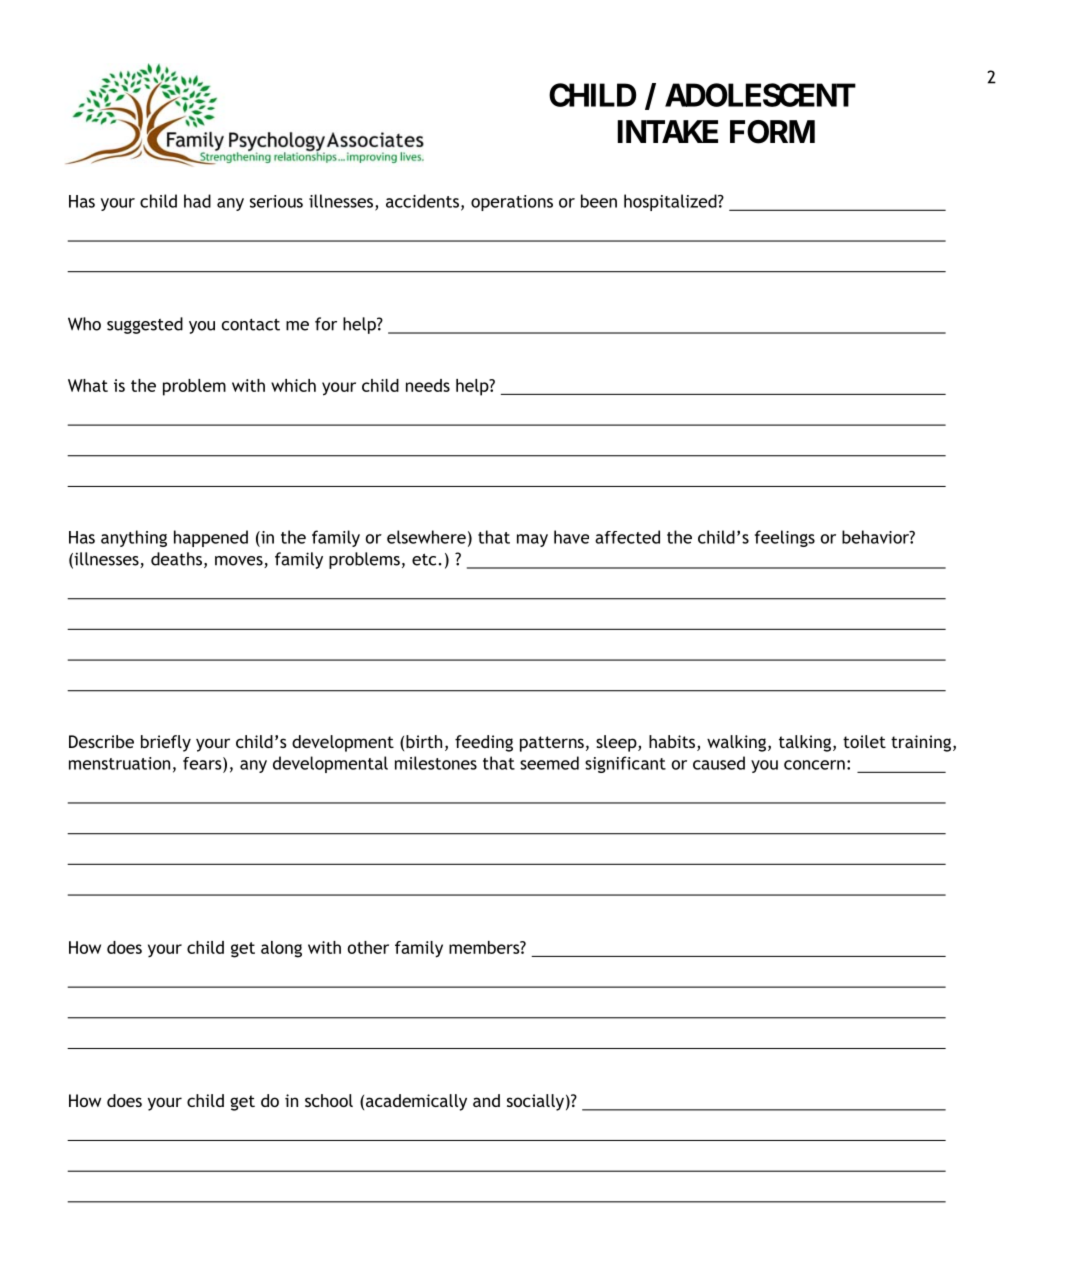 The height and width of the screenshot is (1288, 1066). What do you see at coordinates (814, 765) in the screenshot?
I see `concern` at bounding box center [814, 765].
